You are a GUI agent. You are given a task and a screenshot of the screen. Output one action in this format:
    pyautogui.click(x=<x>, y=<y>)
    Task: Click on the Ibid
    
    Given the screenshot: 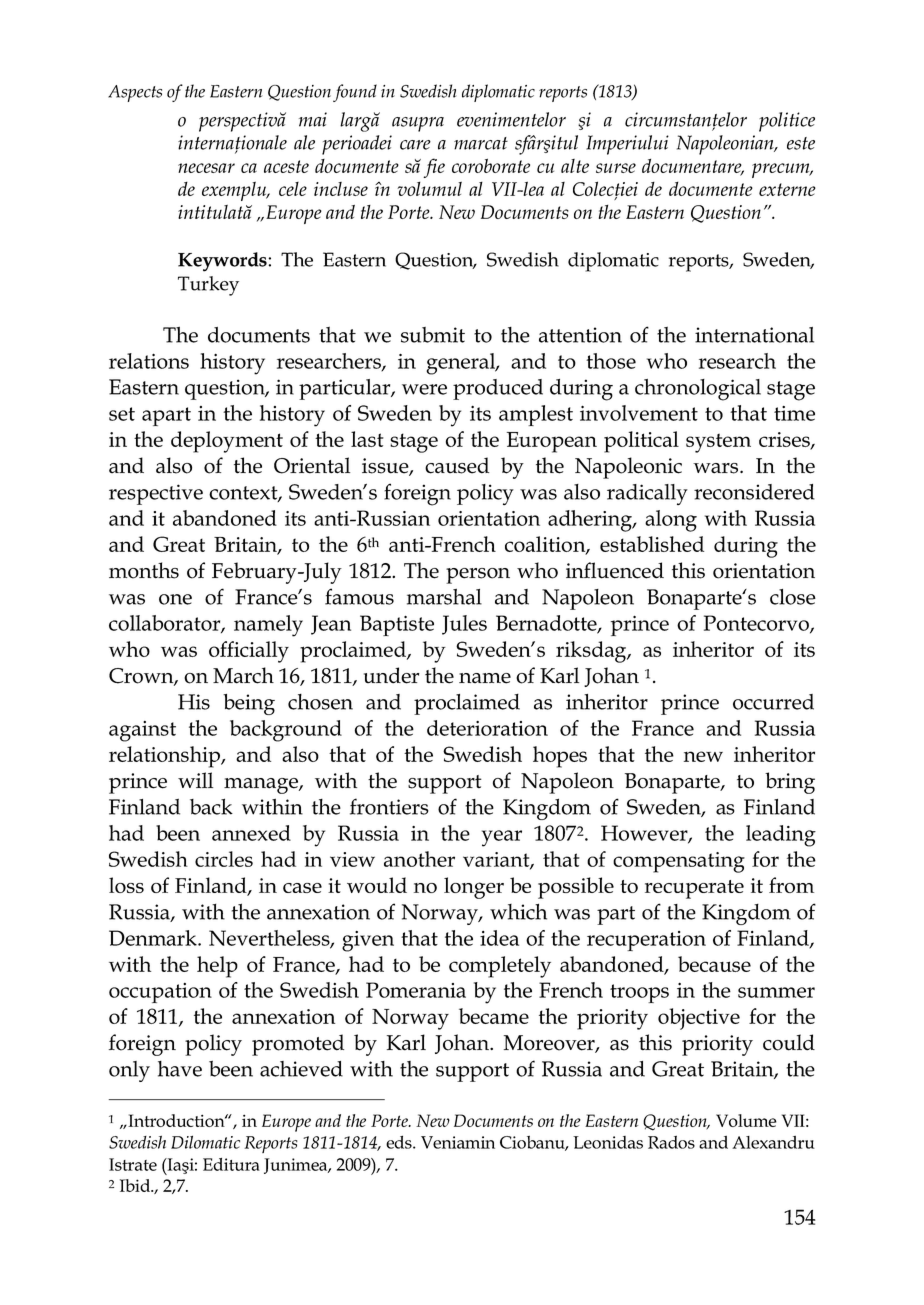 What is the action you would take?
    pyautogui.click(x=136, y=1185)
